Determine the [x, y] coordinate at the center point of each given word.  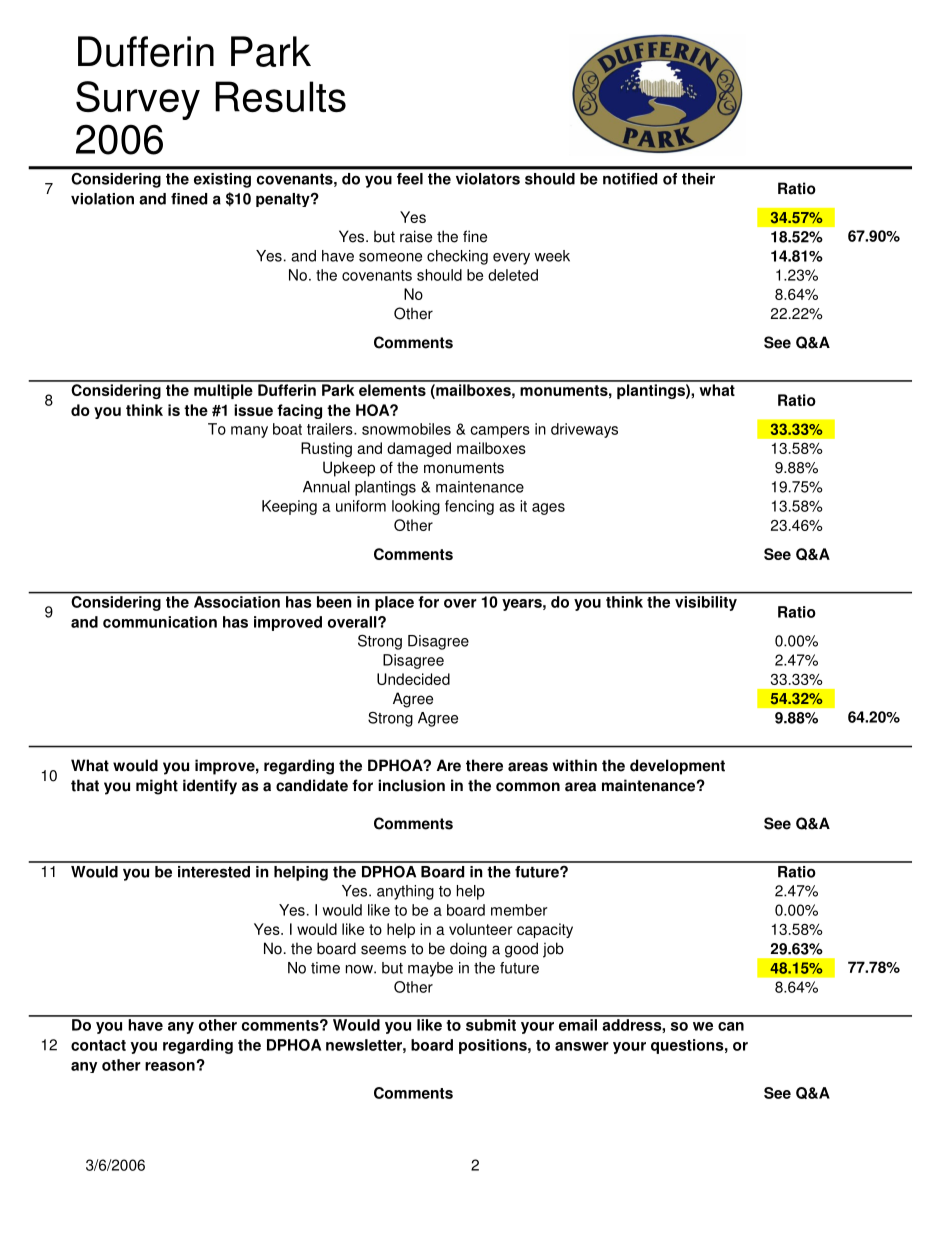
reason [171, 1066]
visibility [706, 603]
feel [410, 179]
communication [160, 622]
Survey [138, 100]
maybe [430, 969]
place [395, 603]
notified [630, 179]
